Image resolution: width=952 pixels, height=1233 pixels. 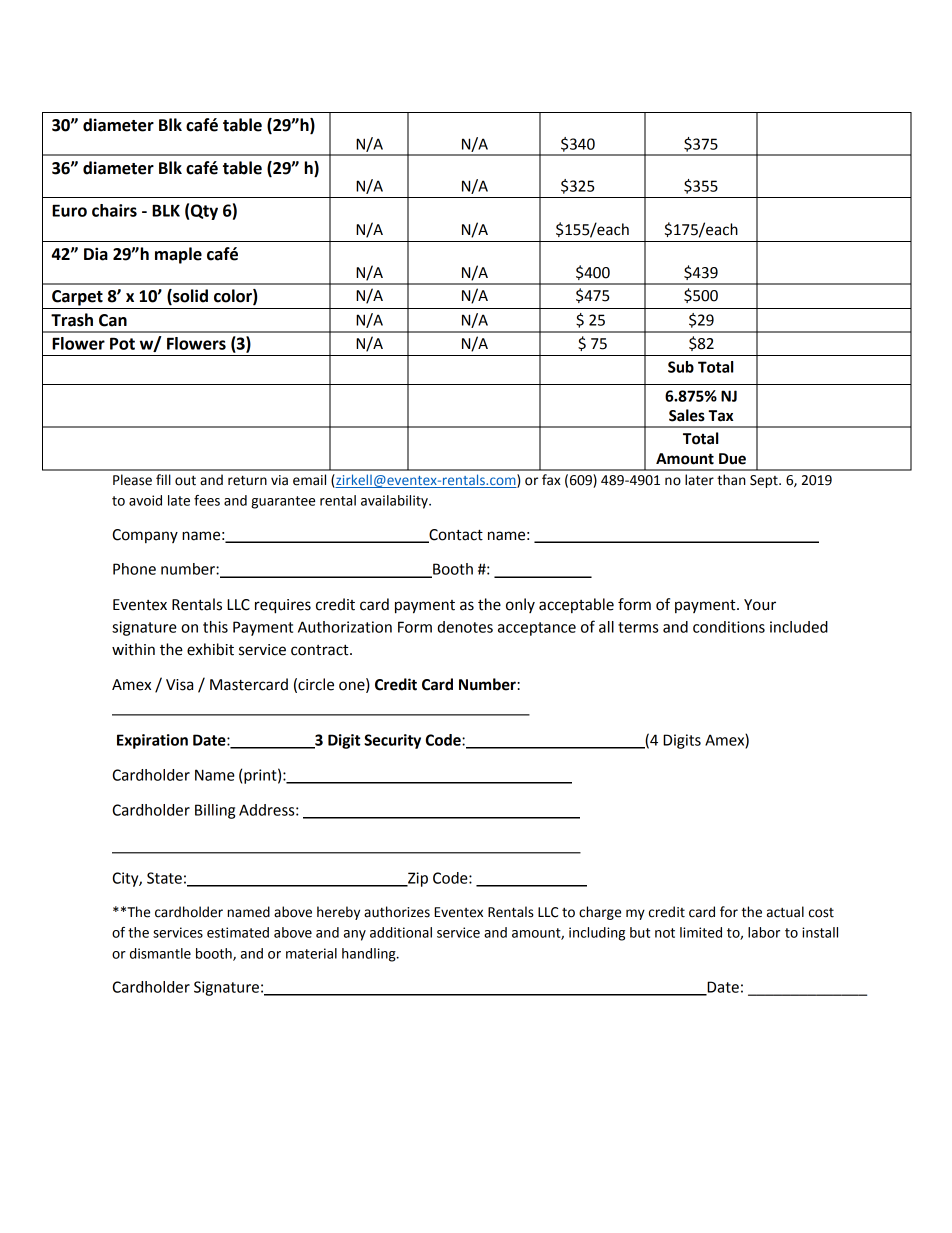 What do you see at coordinates (160, 953) in the page?
I see `dismantle` at bounding box center [160, 953].
